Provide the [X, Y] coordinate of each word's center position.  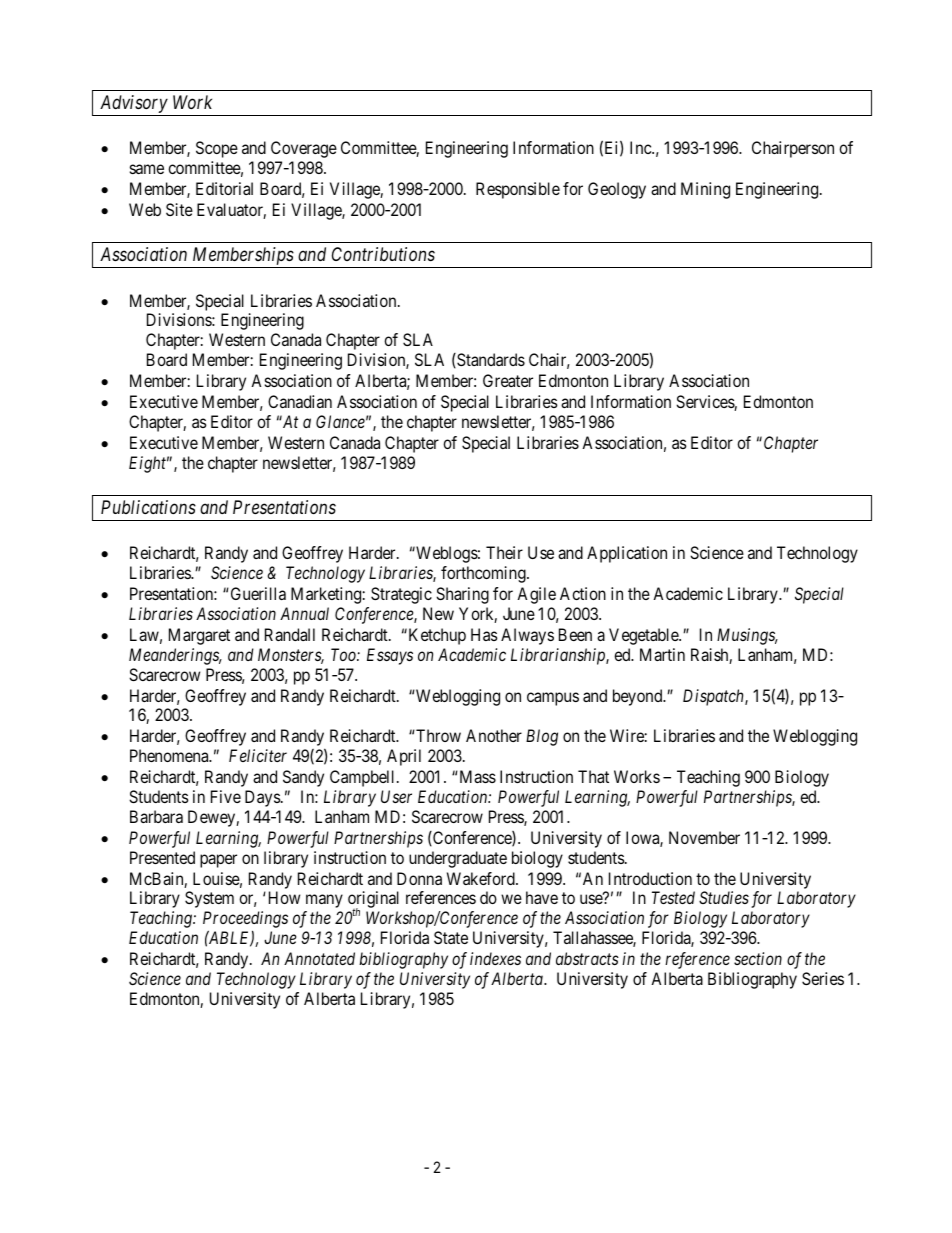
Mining [705, 190]
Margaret [199, 636]
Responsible [518, 190]
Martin [662, 654]
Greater [508, 380]
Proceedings [245, 921]
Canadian [300, 401]
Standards [490, 360]
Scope [217, 149]
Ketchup [436, 636]
